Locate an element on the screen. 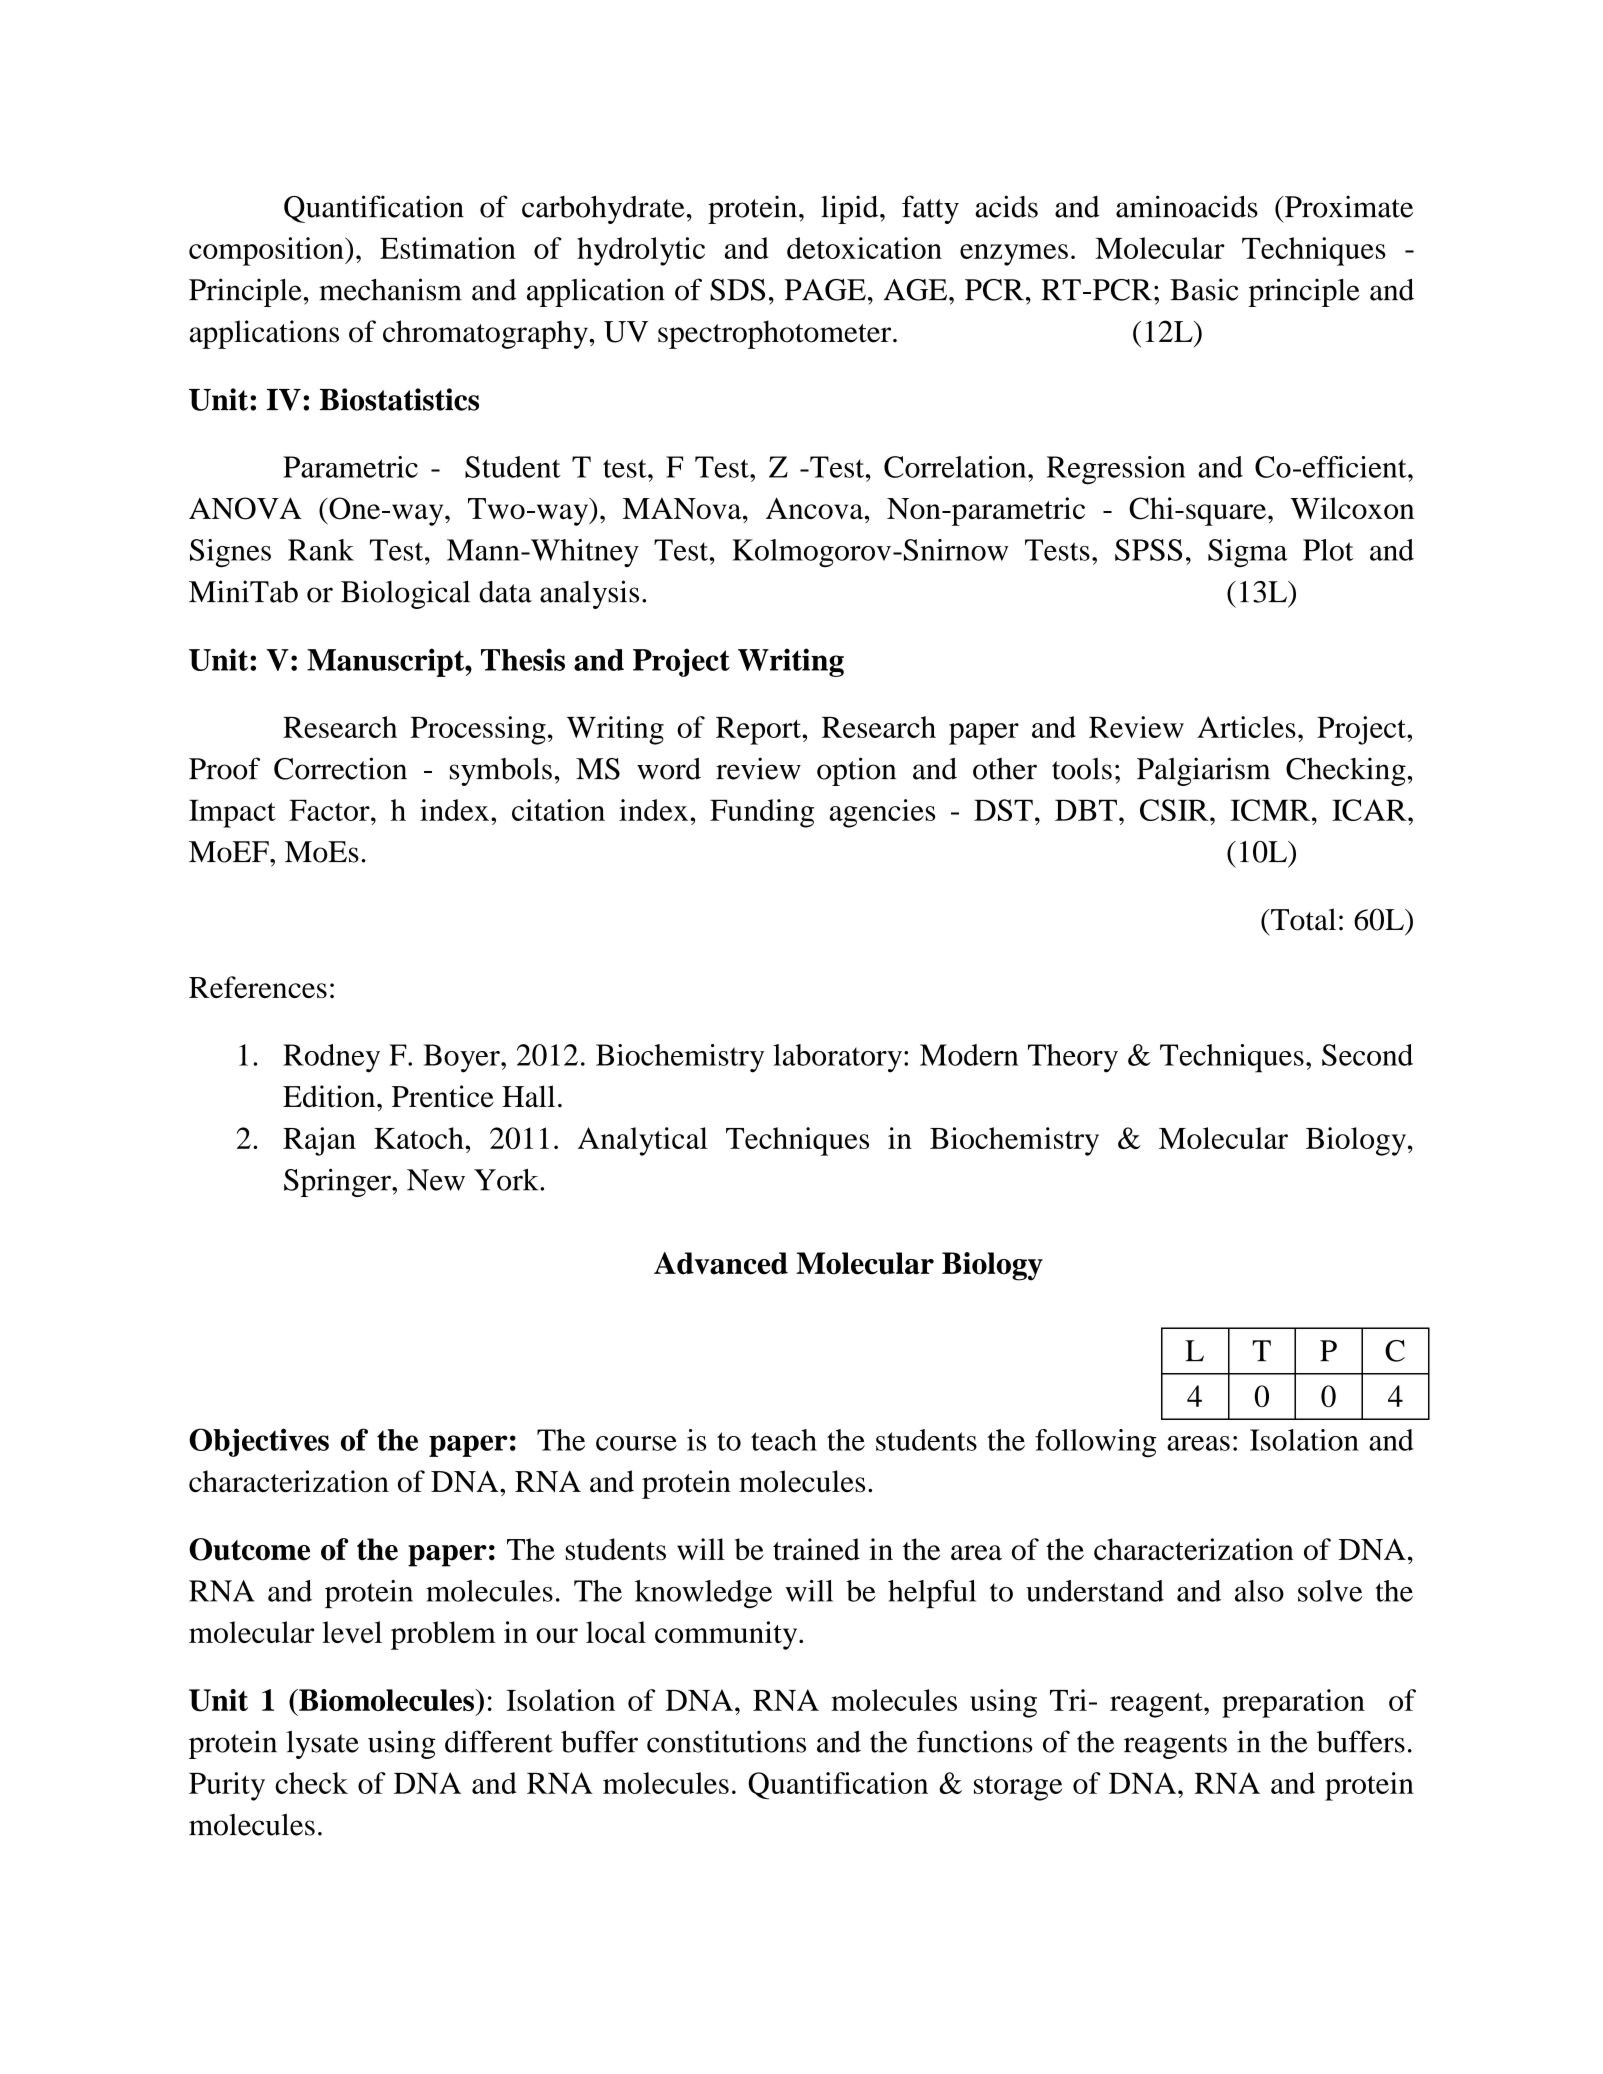 This screenshot has width=1603, height=2074. laboratory is located at coordinates (837, 1058).
